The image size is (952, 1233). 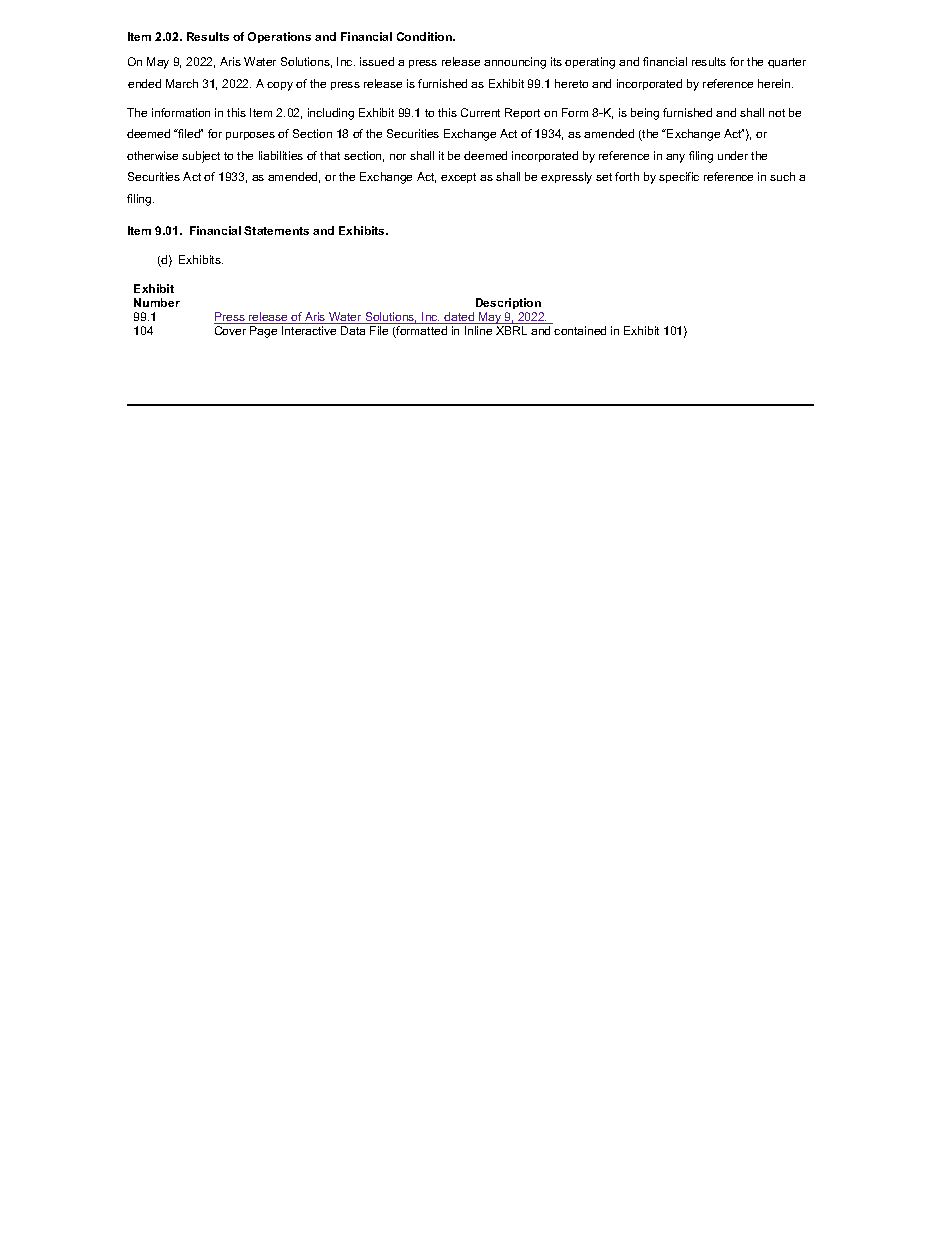 What do you see at coordinates (230, 330) in the screenshot?
I see `Cover` at bounding box center [230, 330].
